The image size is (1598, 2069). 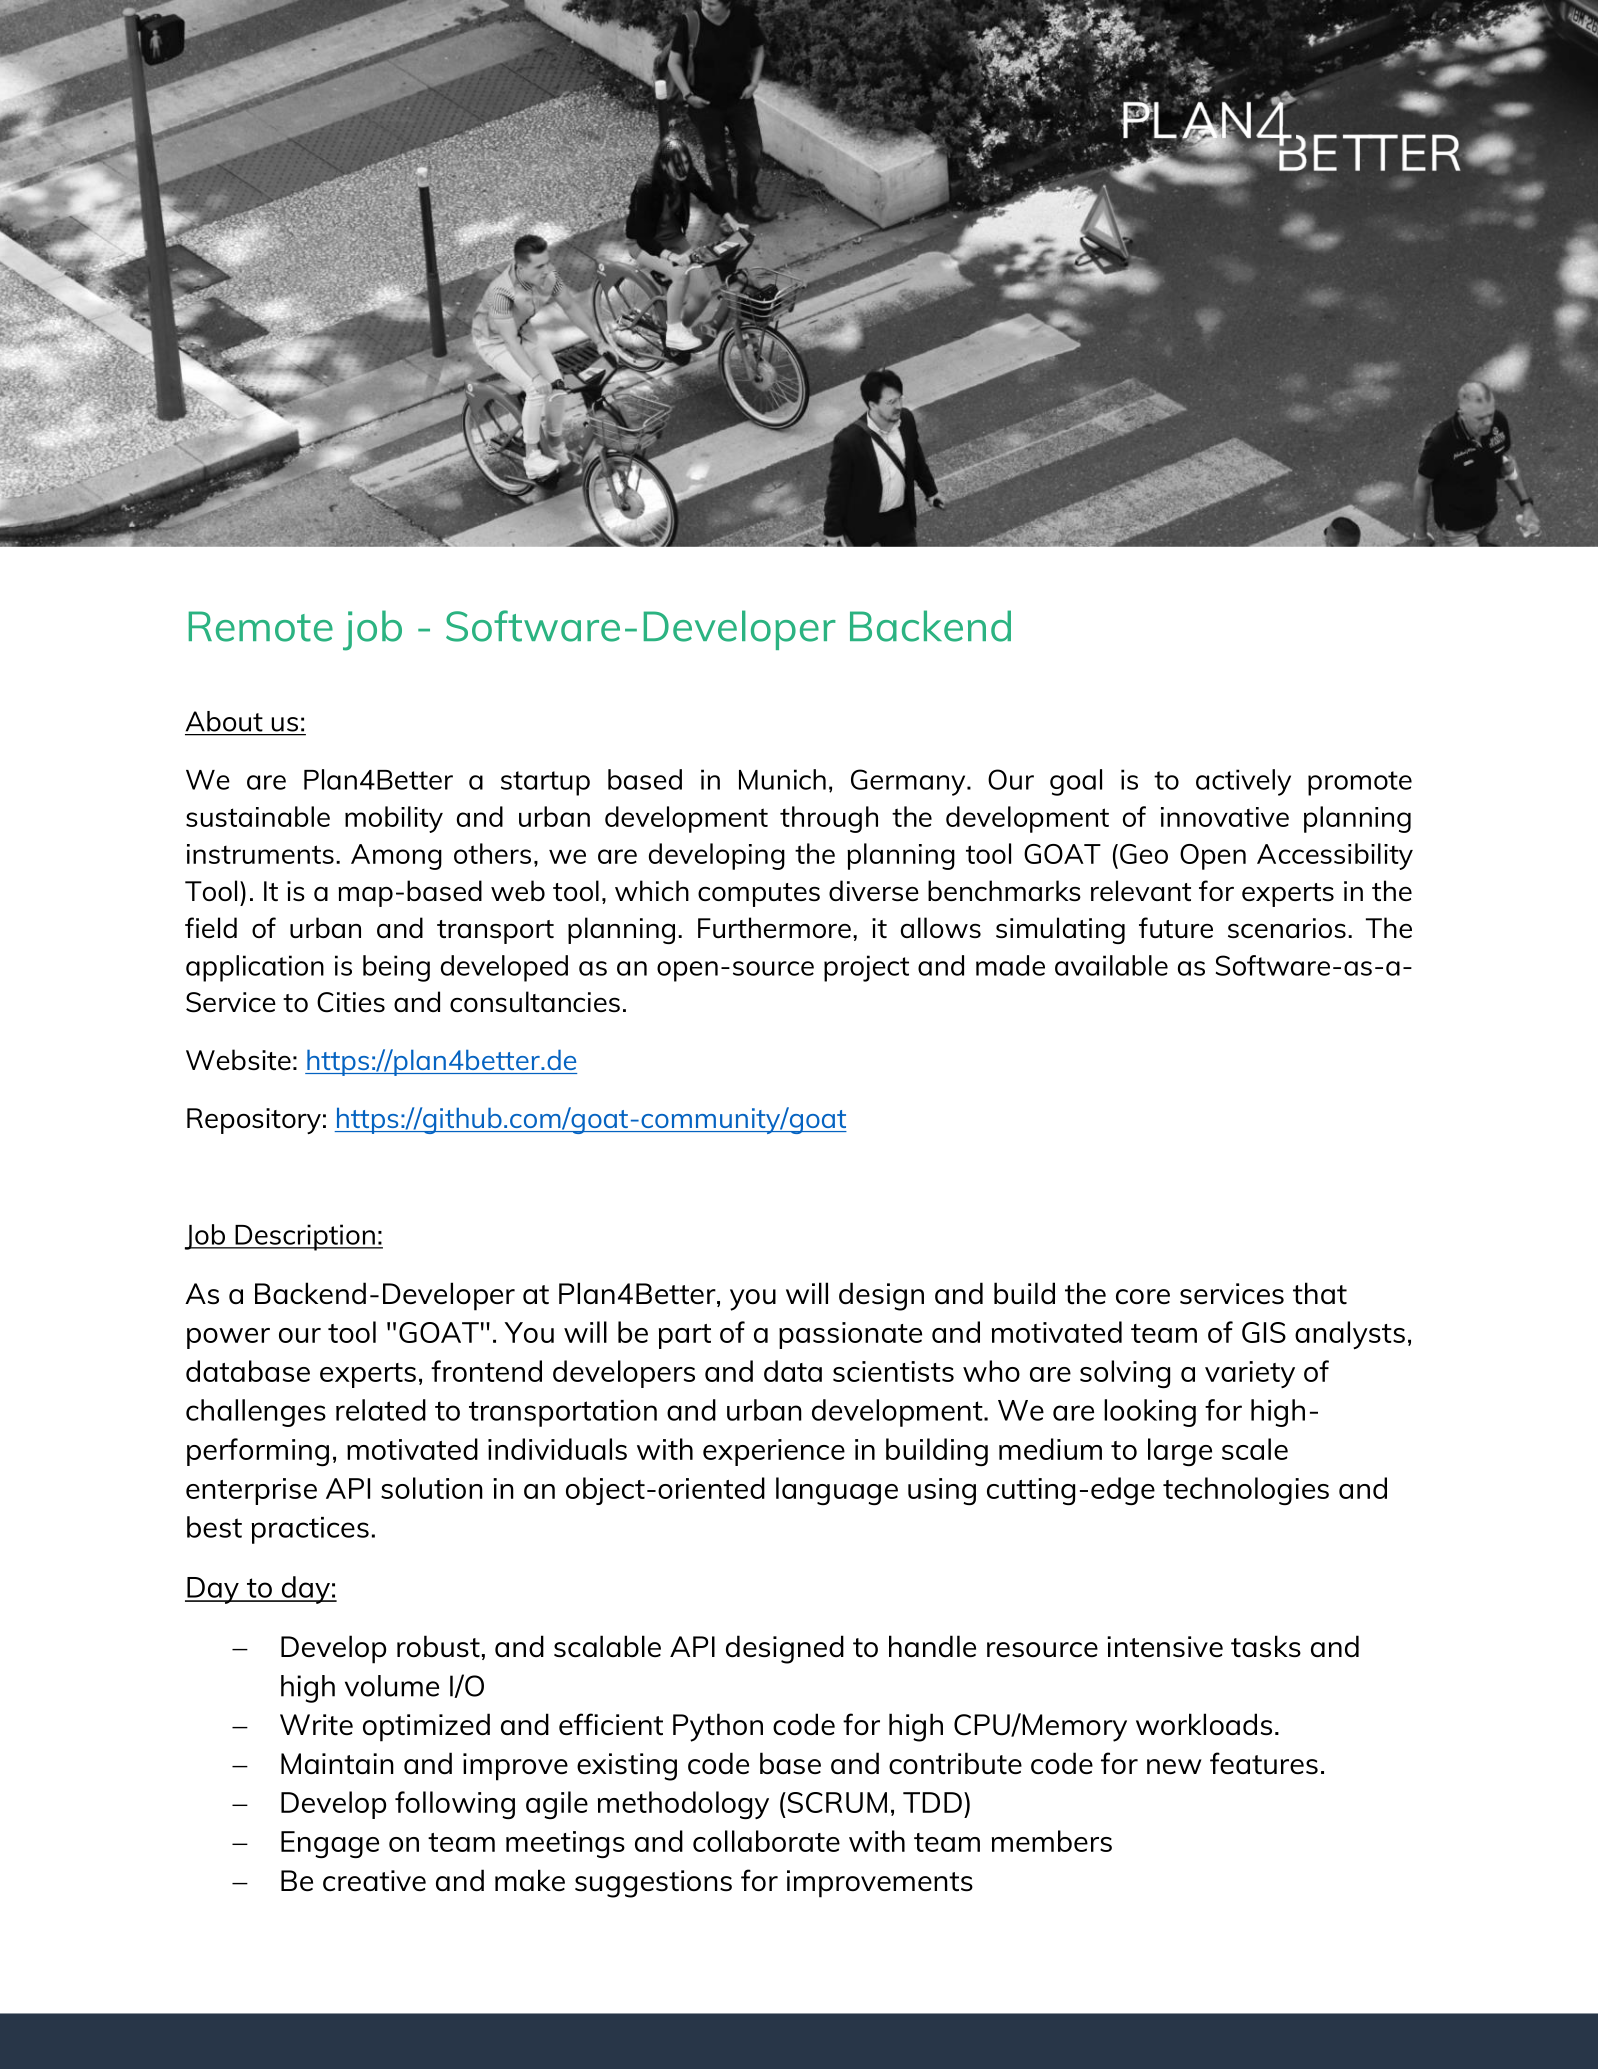 I want to click on robust, so click(x=438, y=1646).
